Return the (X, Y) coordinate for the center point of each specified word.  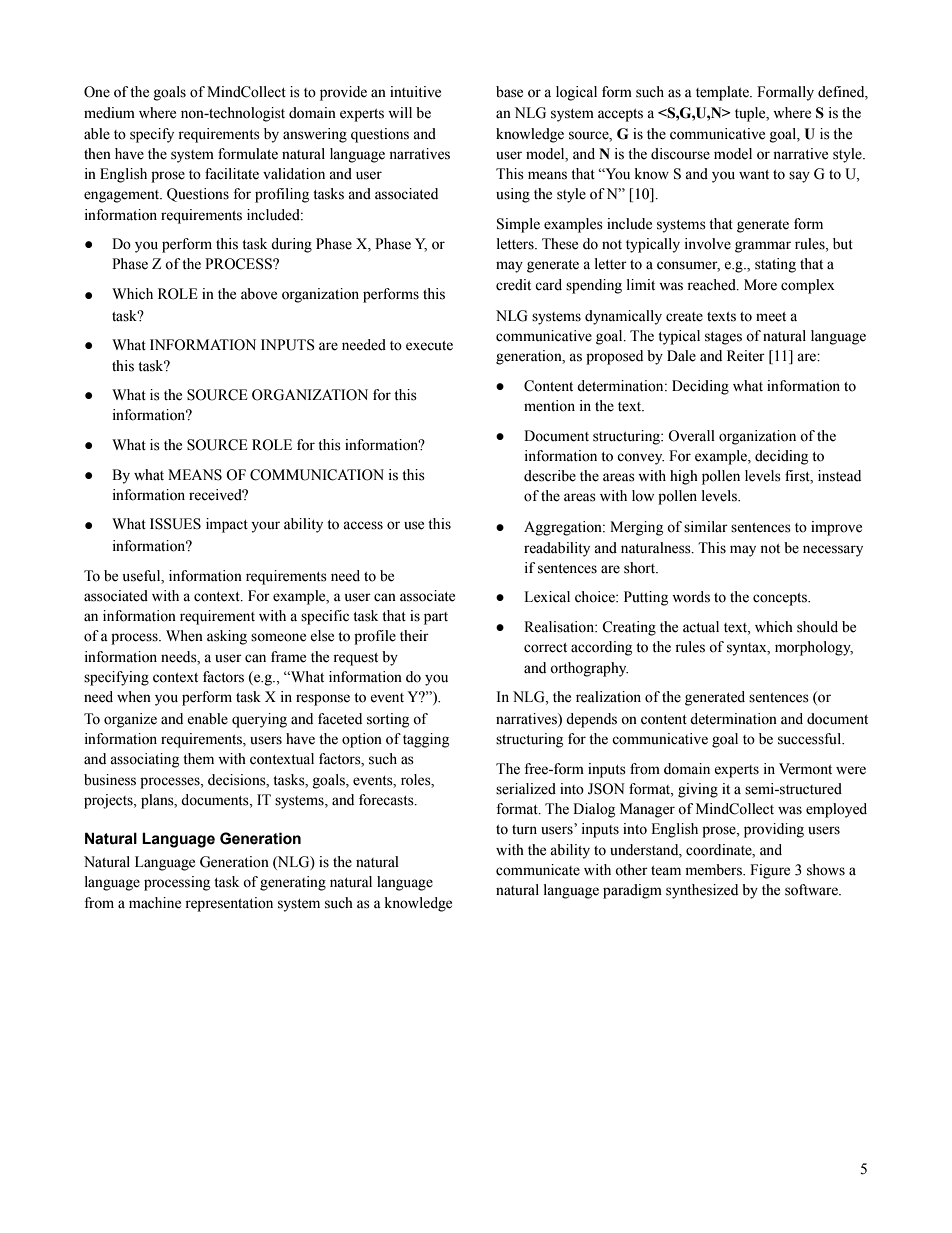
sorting (388, 720)
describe (550, 476)
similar (706, 527)
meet (771, 317)
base (509, 92)
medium (109, 113)
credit (513, 285)
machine (155, 903)
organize (130, 720)
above (259, 294)
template (723, 93)
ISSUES (175, 524)
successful (811, 739)
